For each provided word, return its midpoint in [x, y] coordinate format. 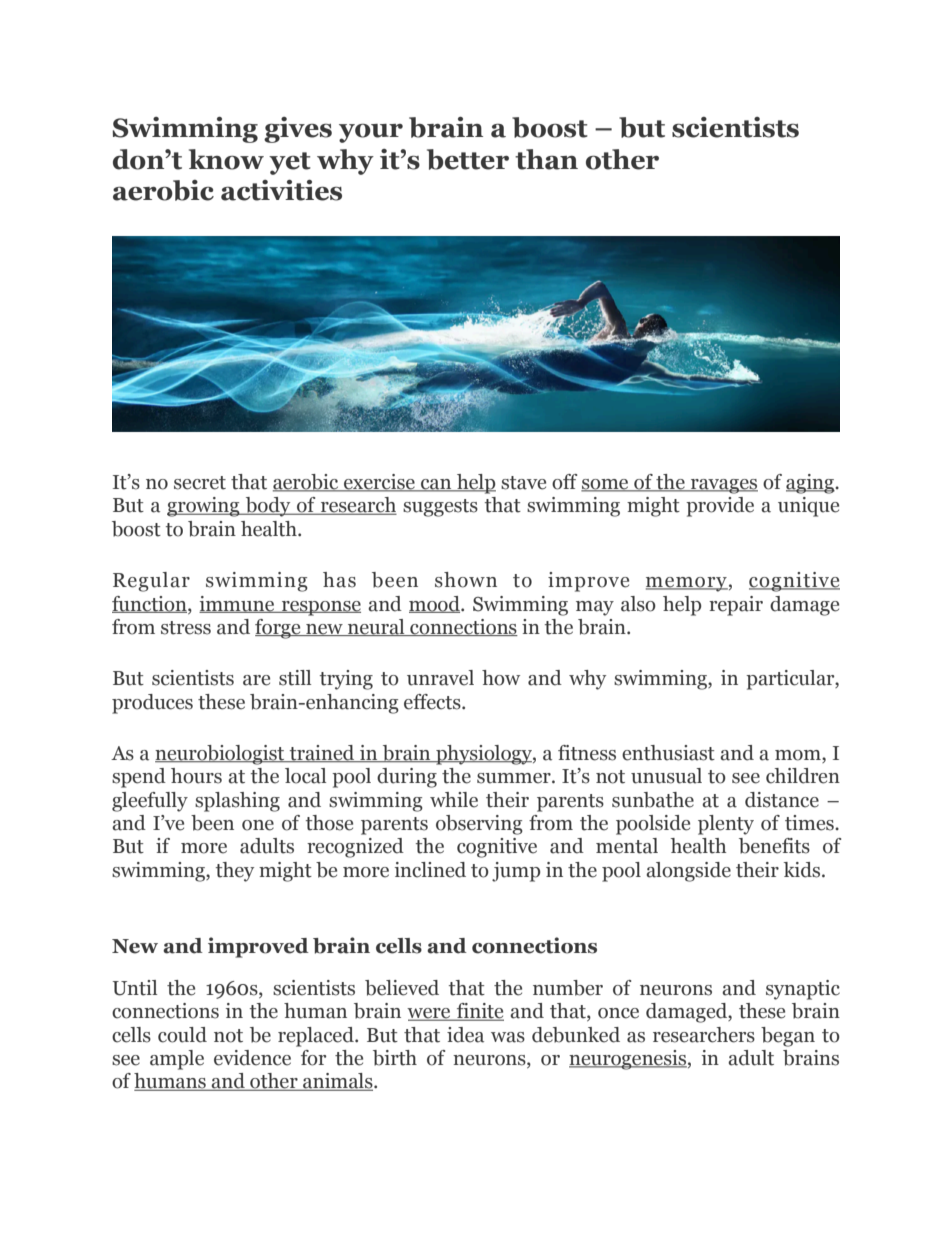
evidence [252, 1058]
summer [515, 778]
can [436, 485]
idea [465, 1035]
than [546, 159]
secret [200, 483]
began [788, 1037]
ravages [723, 486]
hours [196, 776]
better [468, 159]
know [226, 159]
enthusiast [668, 753]
